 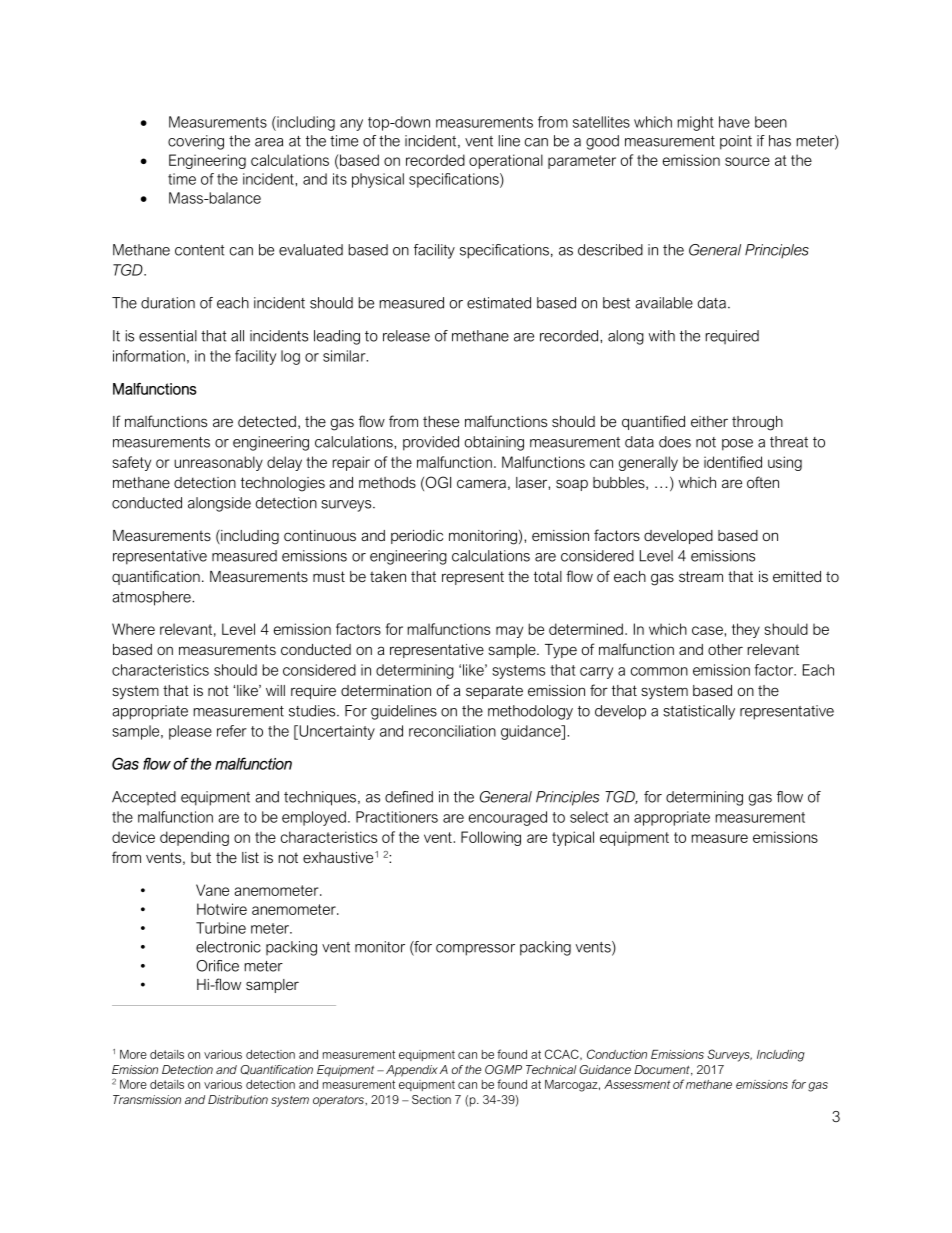 I want to click on case, so click(x=708, y=630).
